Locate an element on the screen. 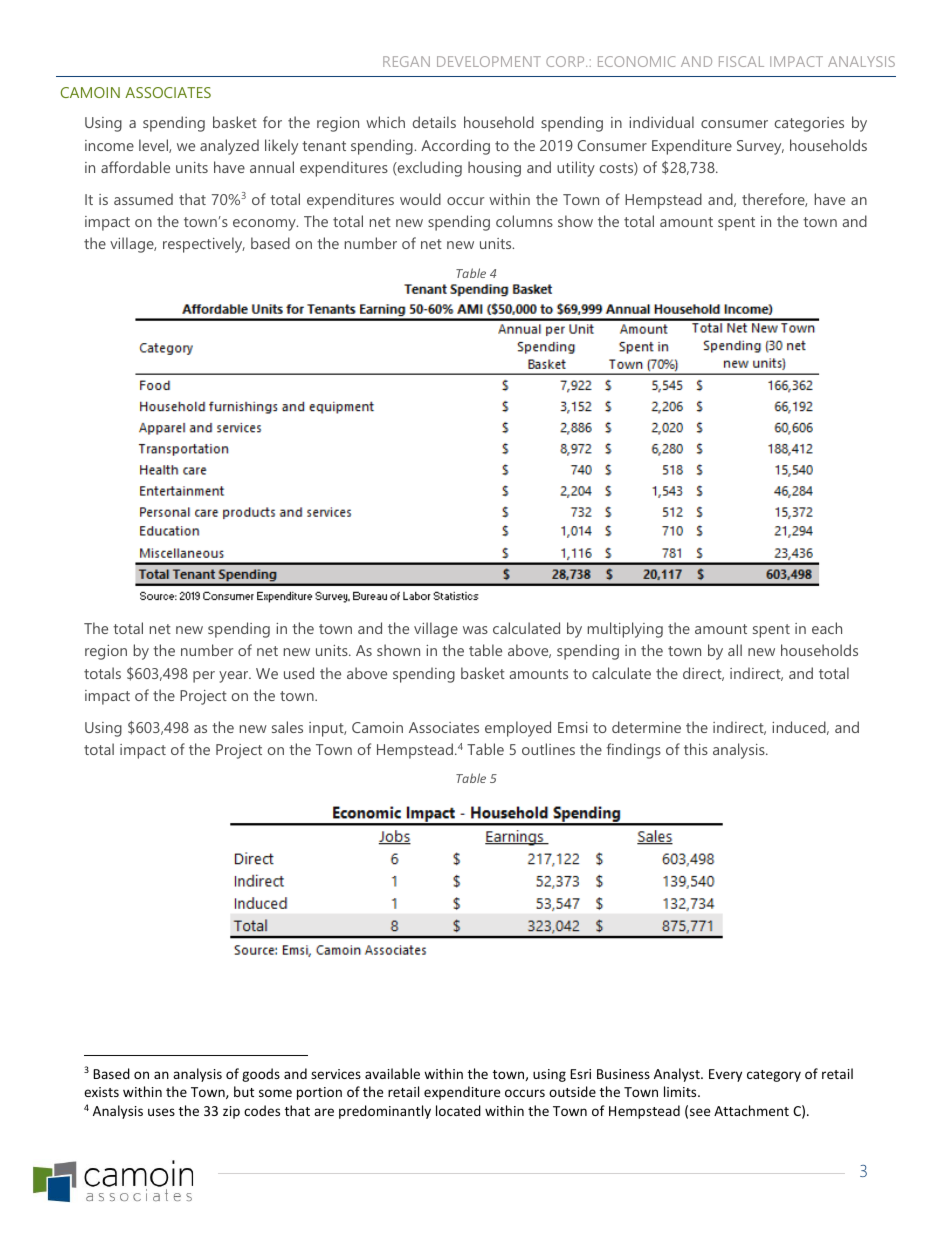  analyzed is located at coordinates (229, 147).
